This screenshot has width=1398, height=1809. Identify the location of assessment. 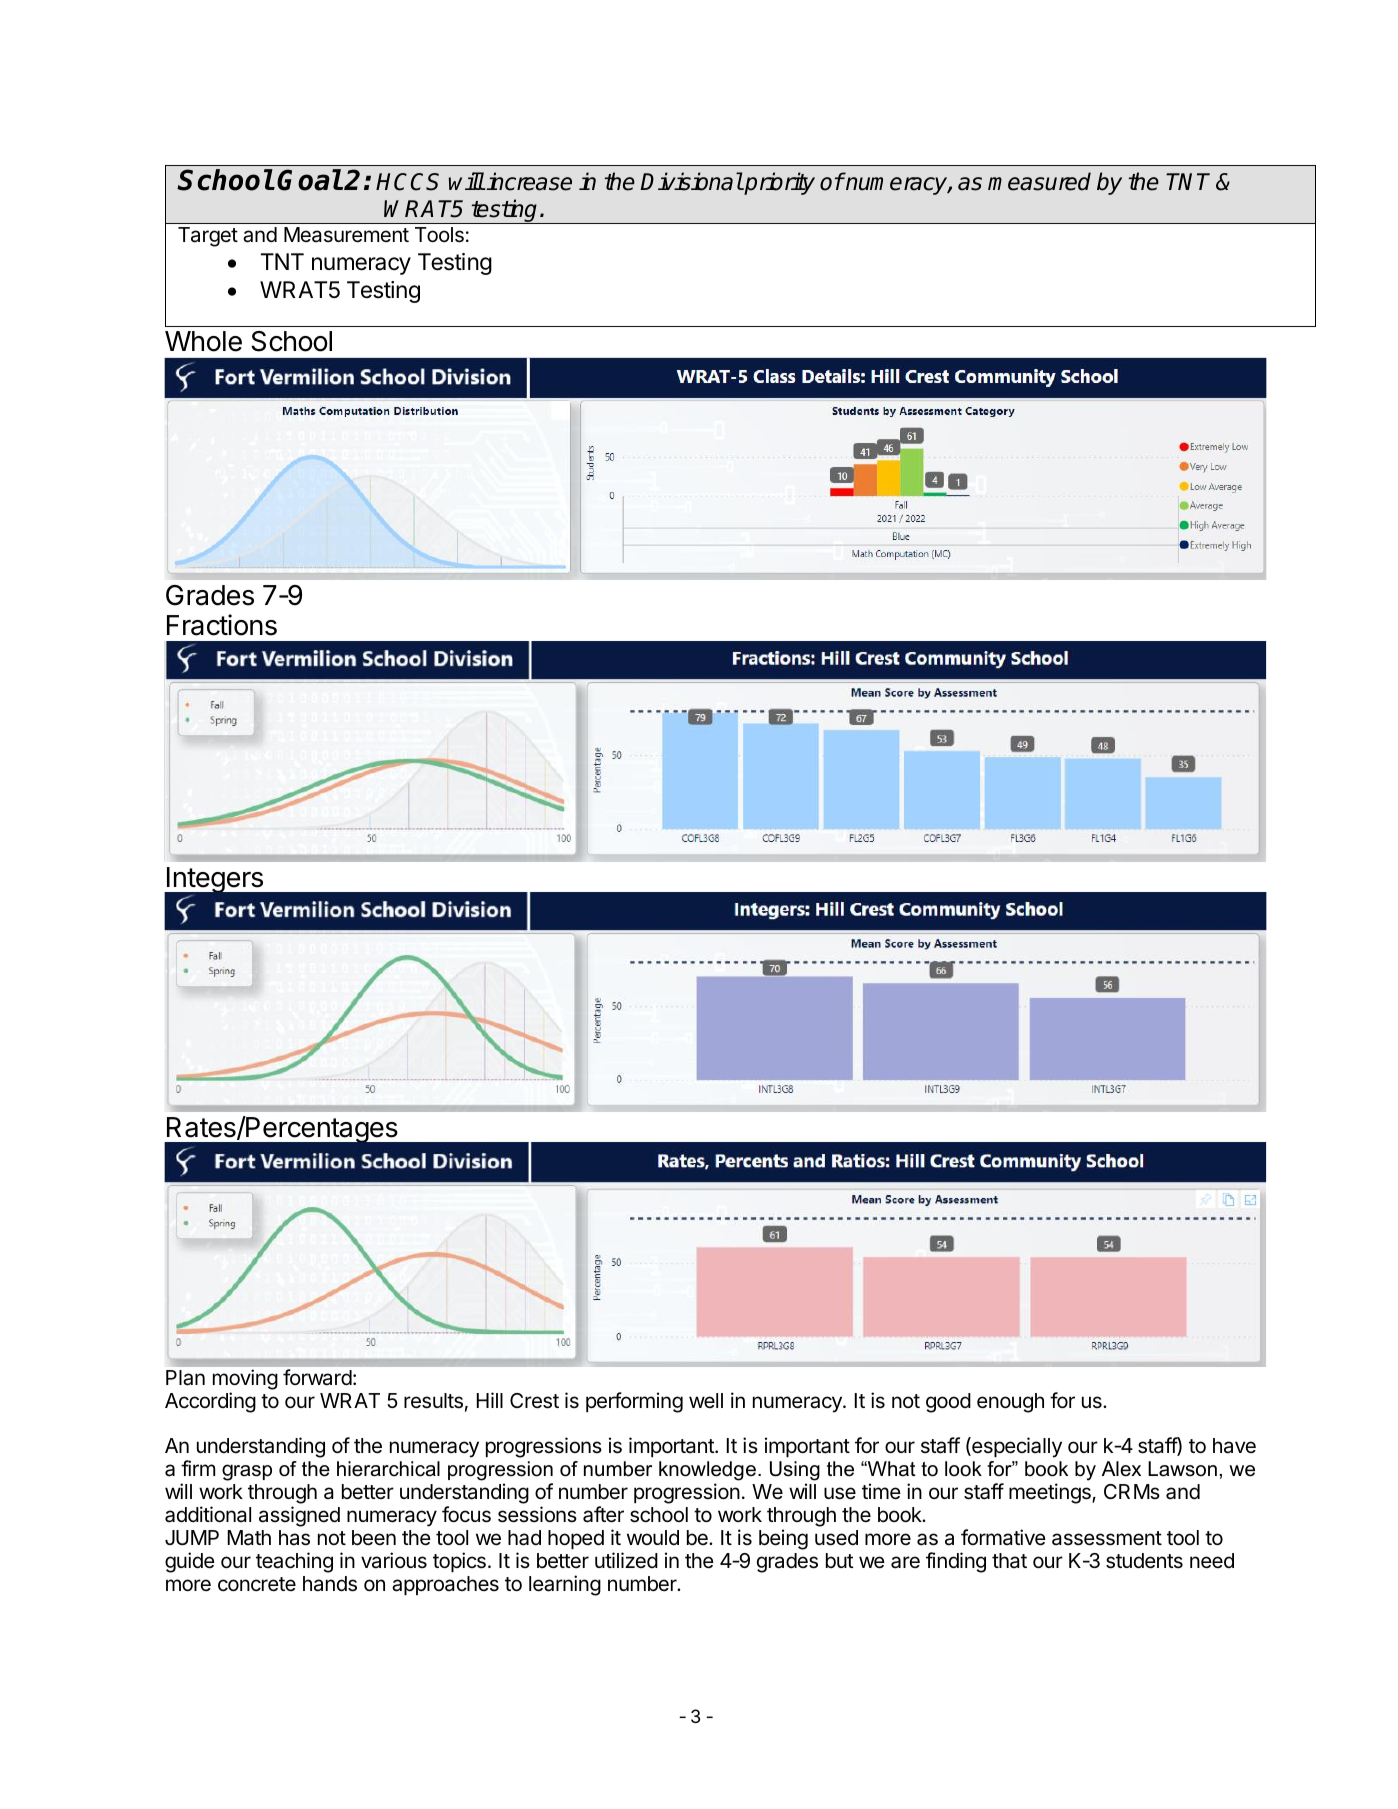
(1107, 1538).
